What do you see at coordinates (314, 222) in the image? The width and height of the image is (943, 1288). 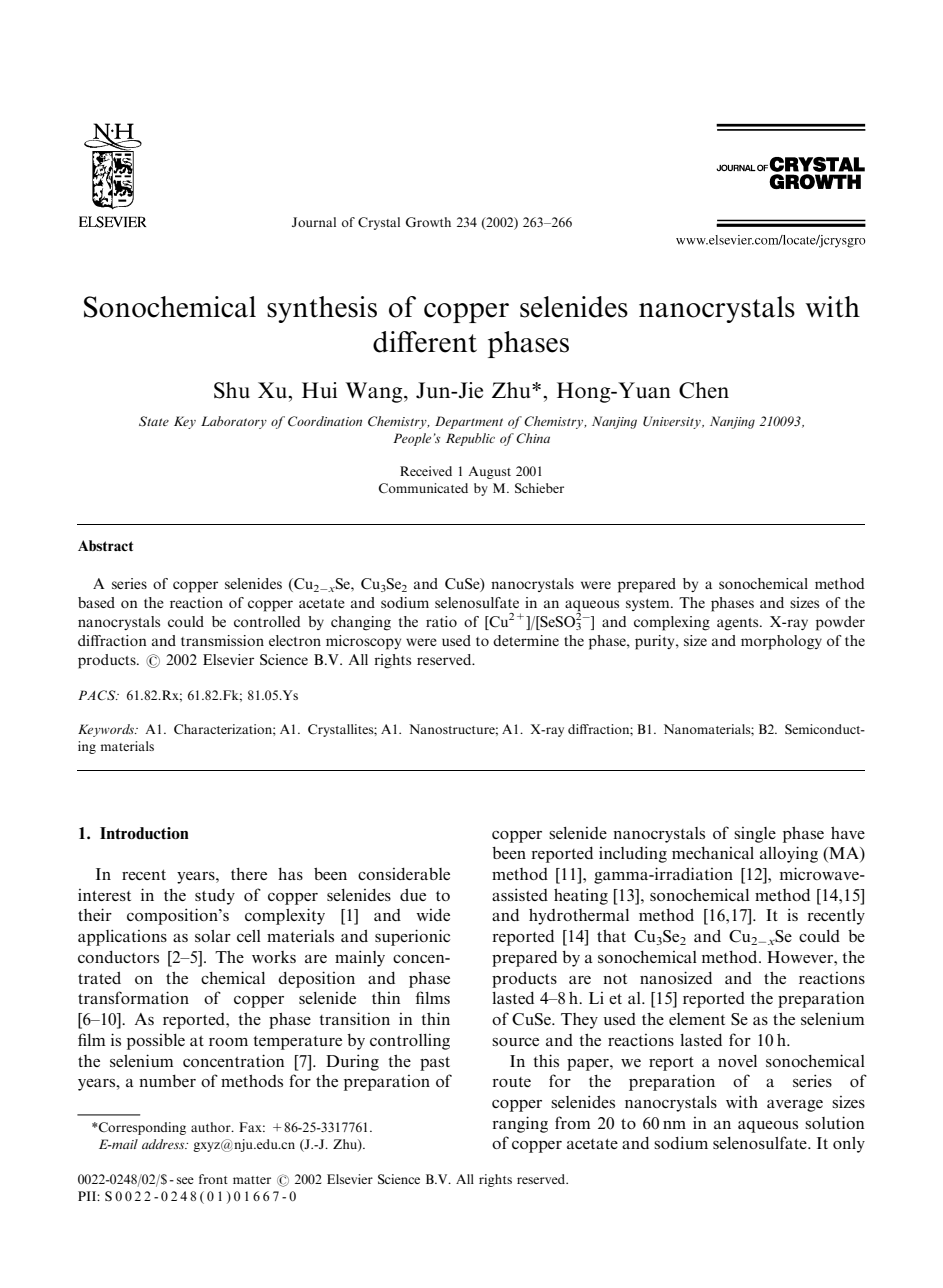 I see `Journal` at bounding box center [314, 222].
